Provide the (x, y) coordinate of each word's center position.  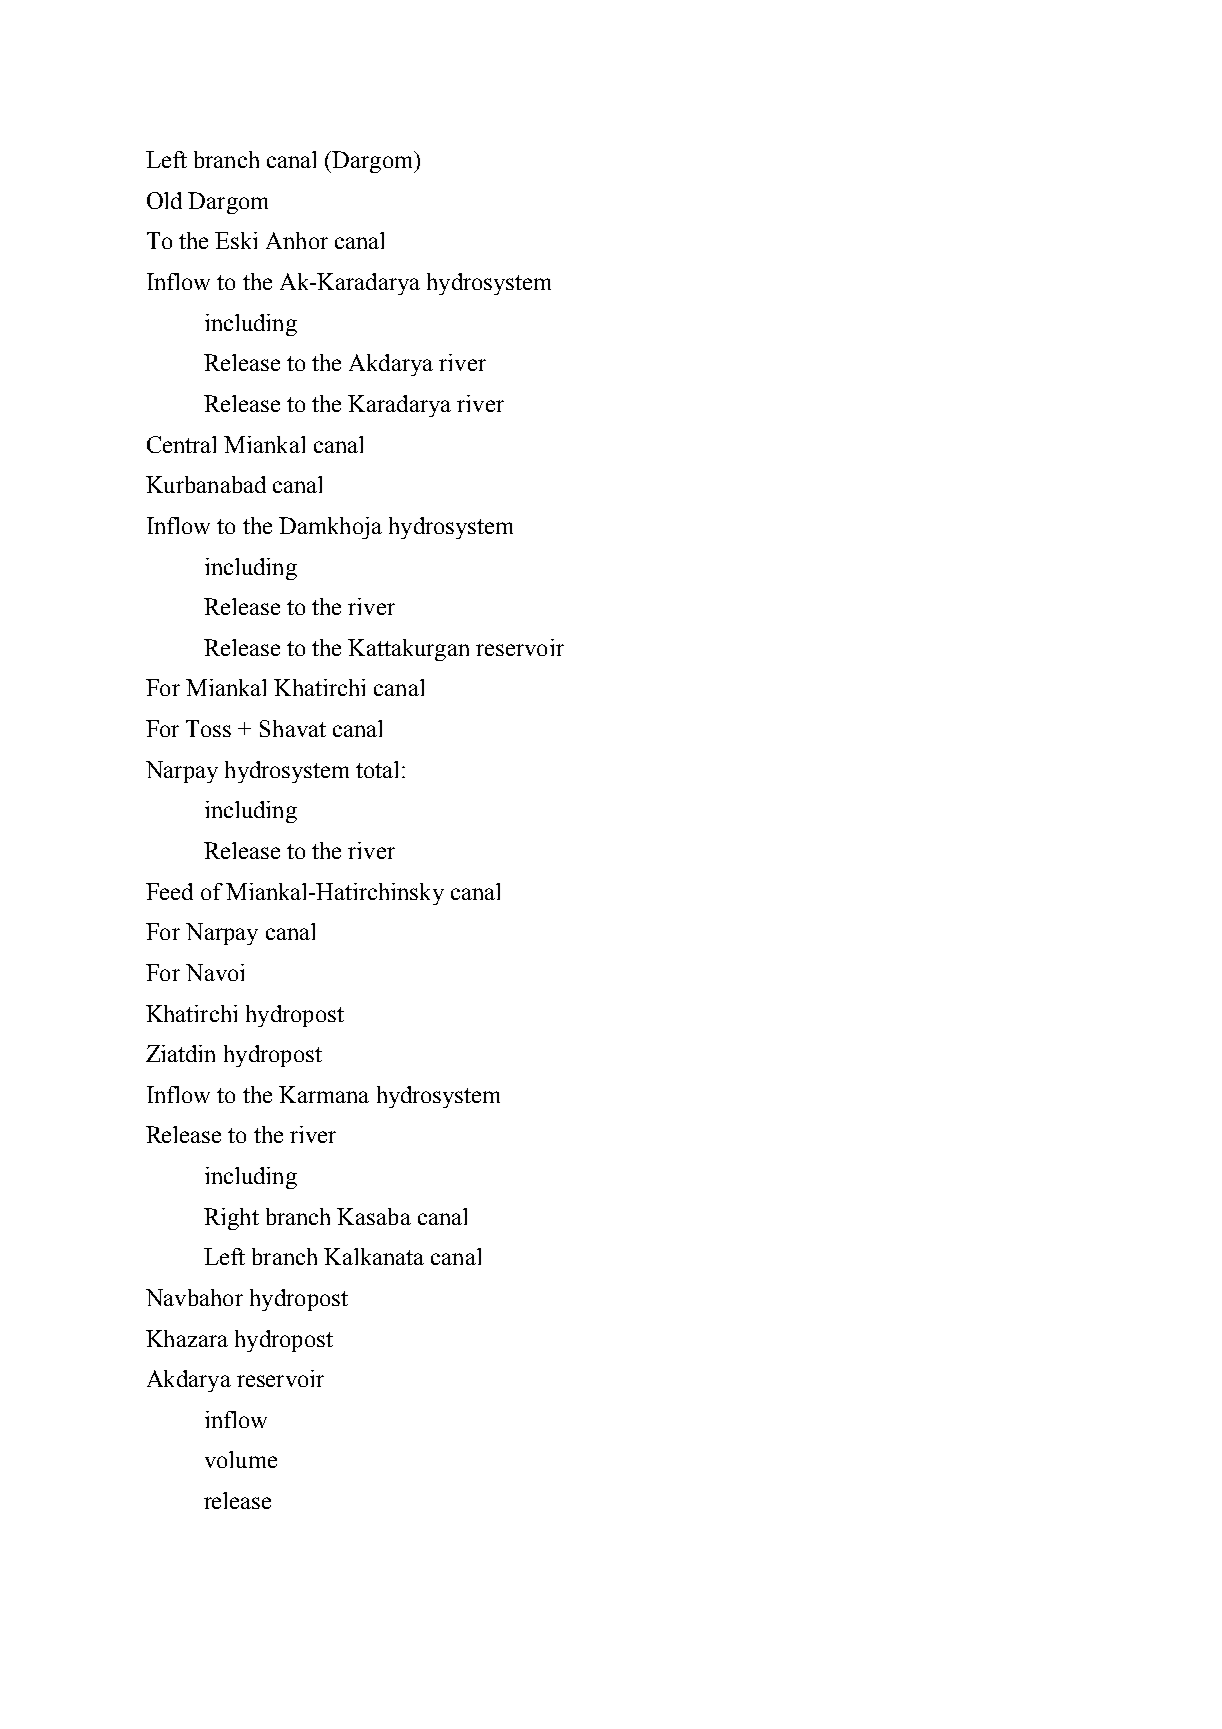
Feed (169, 891)
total (377, 769)
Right (231, 1219)
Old (164, 200)
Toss (208, 728)
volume (241, 1459)
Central (181, 444)
